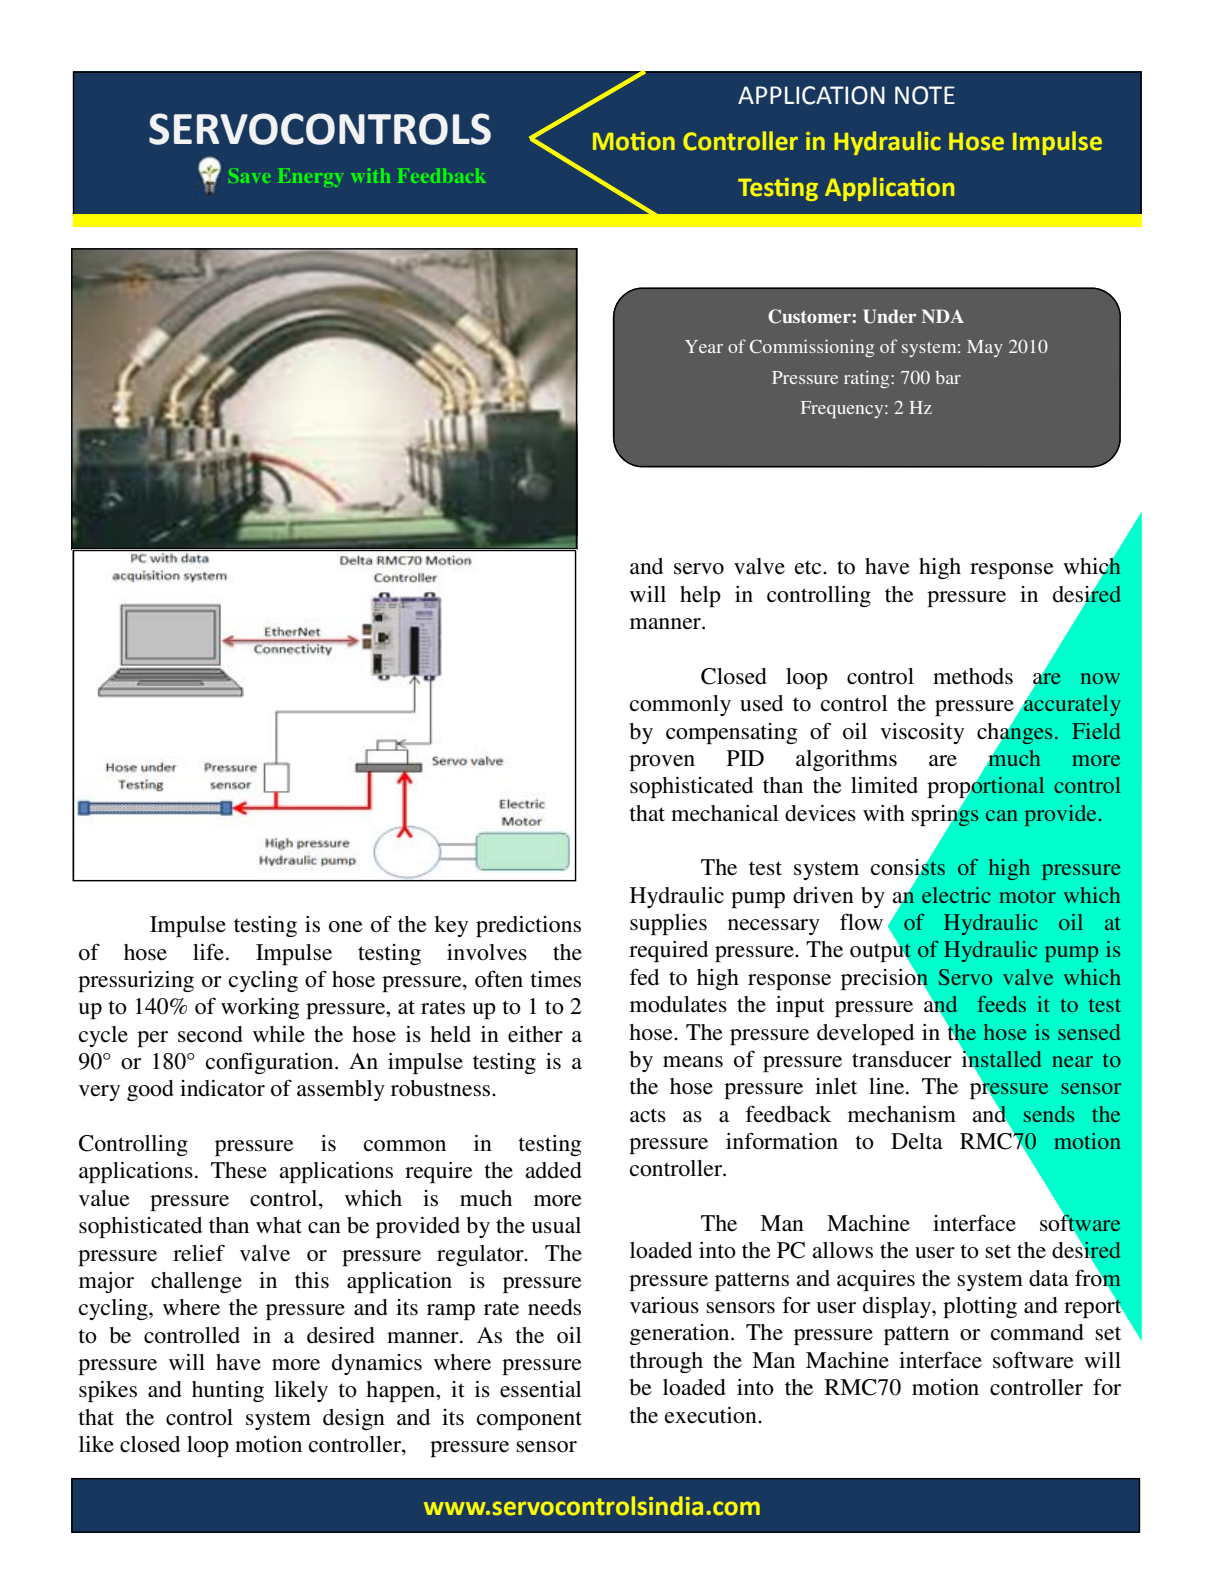 The height and width of the screenshot is (1570, 1213). I want to click on used, so click(761, 703).
